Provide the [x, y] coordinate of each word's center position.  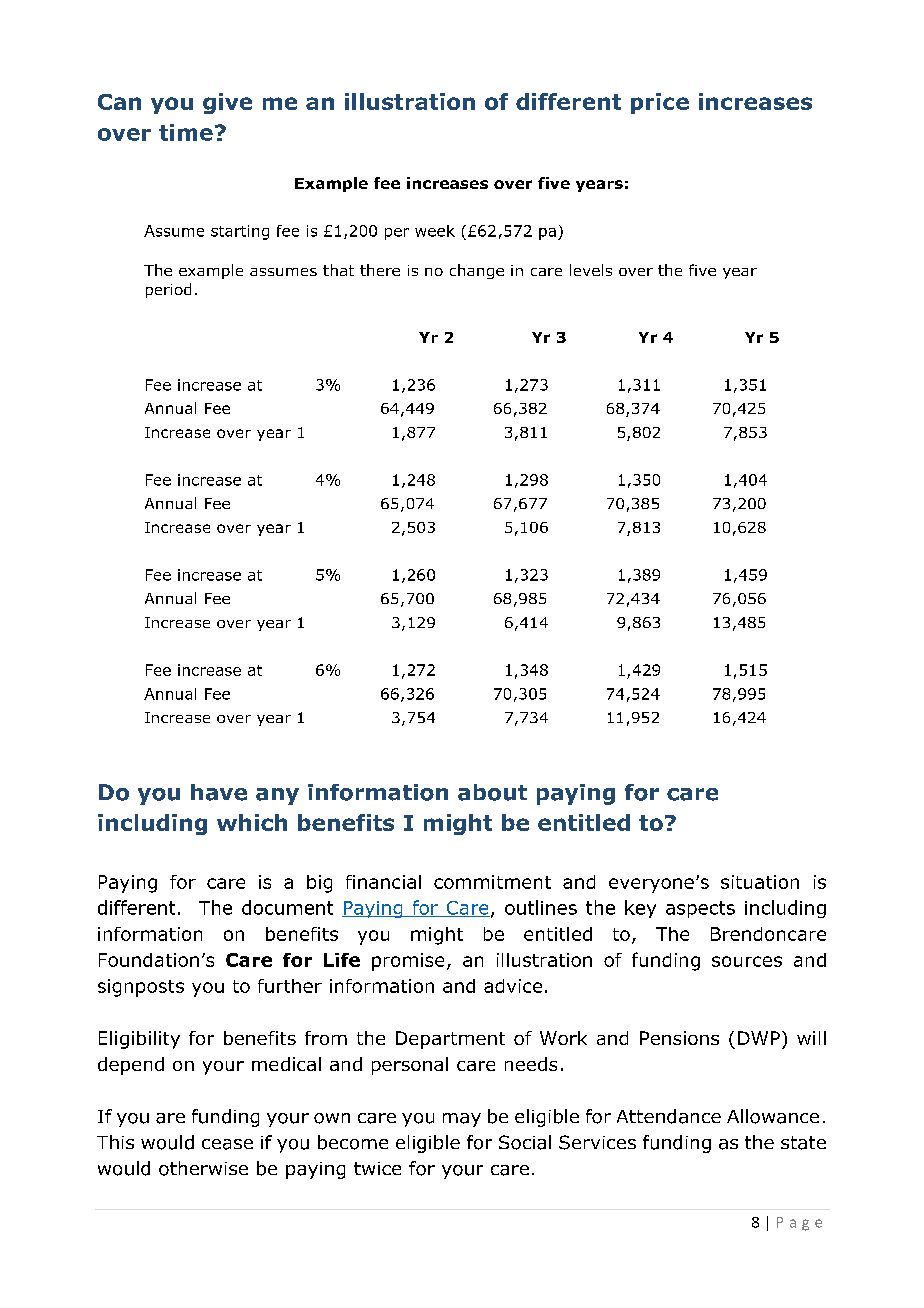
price [660, 103]
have [219, 792]
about [492, 792]
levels [591, 270]
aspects [700, 909]
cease [227, 1144]
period [168, 290]
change [477, 271]
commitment [492, 882]
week [435, 231]
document [287, 907]
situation [760, 882]
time [186, 132]
